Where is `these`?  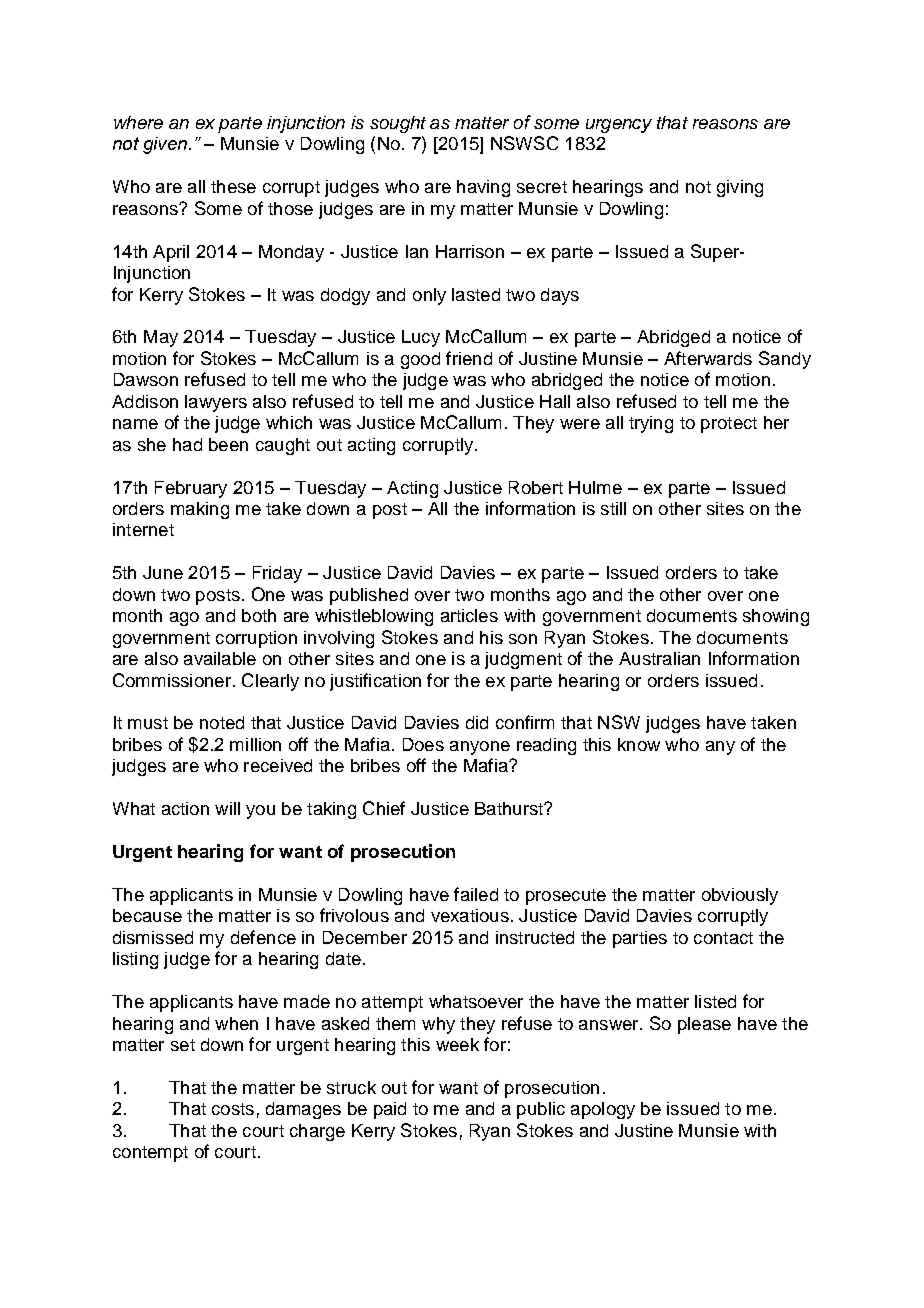 these is located at coordinates (233, 186).
